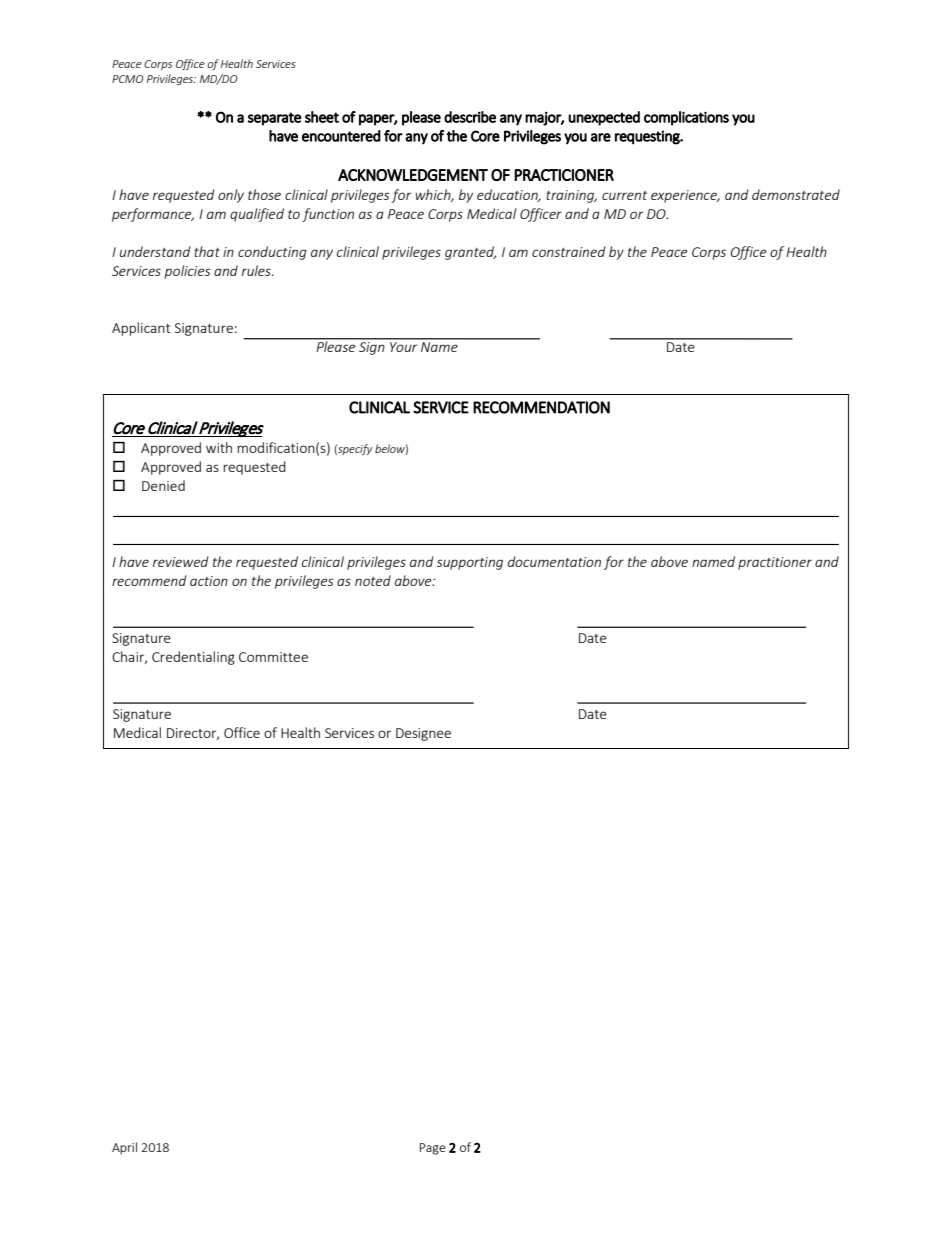 The height and width of the page is (1233, 952). What do you see at coordinates (470, 117) in the page?
I see `describe` at bounding box center [470, 117].
